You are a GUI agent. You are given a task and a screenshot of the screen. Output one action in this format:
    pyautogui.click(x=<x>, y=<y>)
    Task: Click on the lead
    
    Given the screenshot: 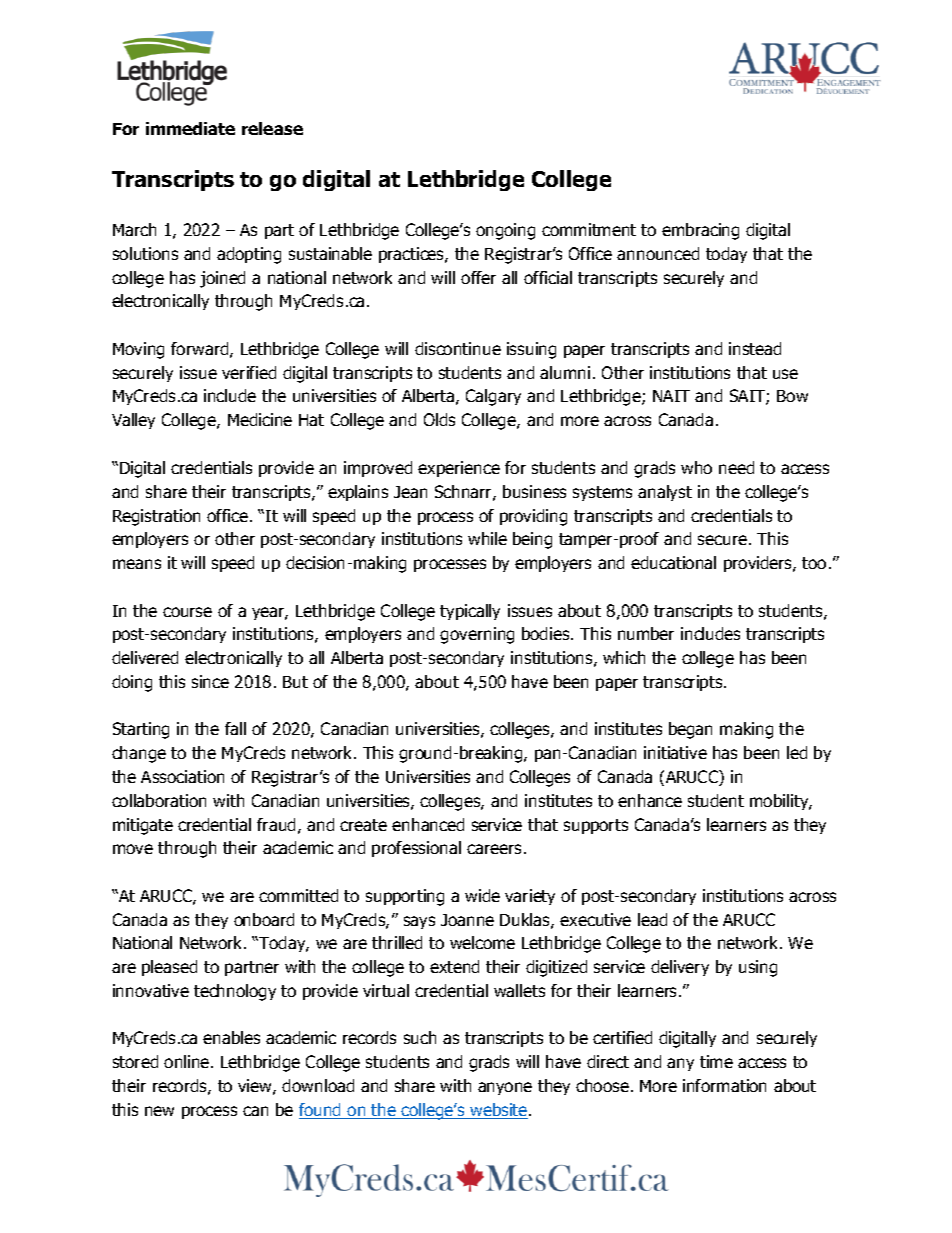 What is the action you would take?
    pyautogui.click(x=652, y=919)
